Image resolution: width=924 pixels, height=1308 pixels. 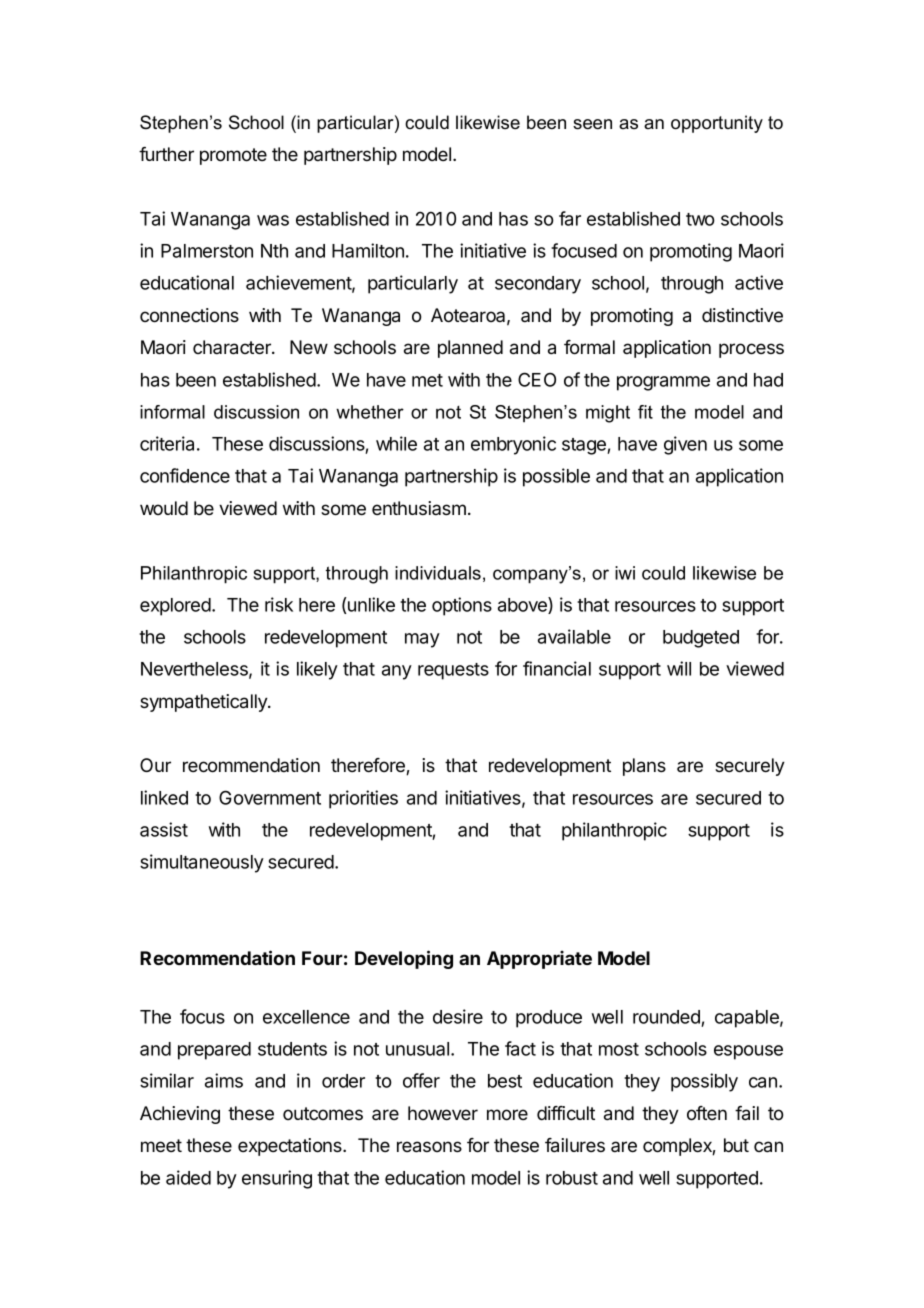 What do you see at coordinates (233, 156) in the image?
I see `promote` at bounding box center [233, 156].
